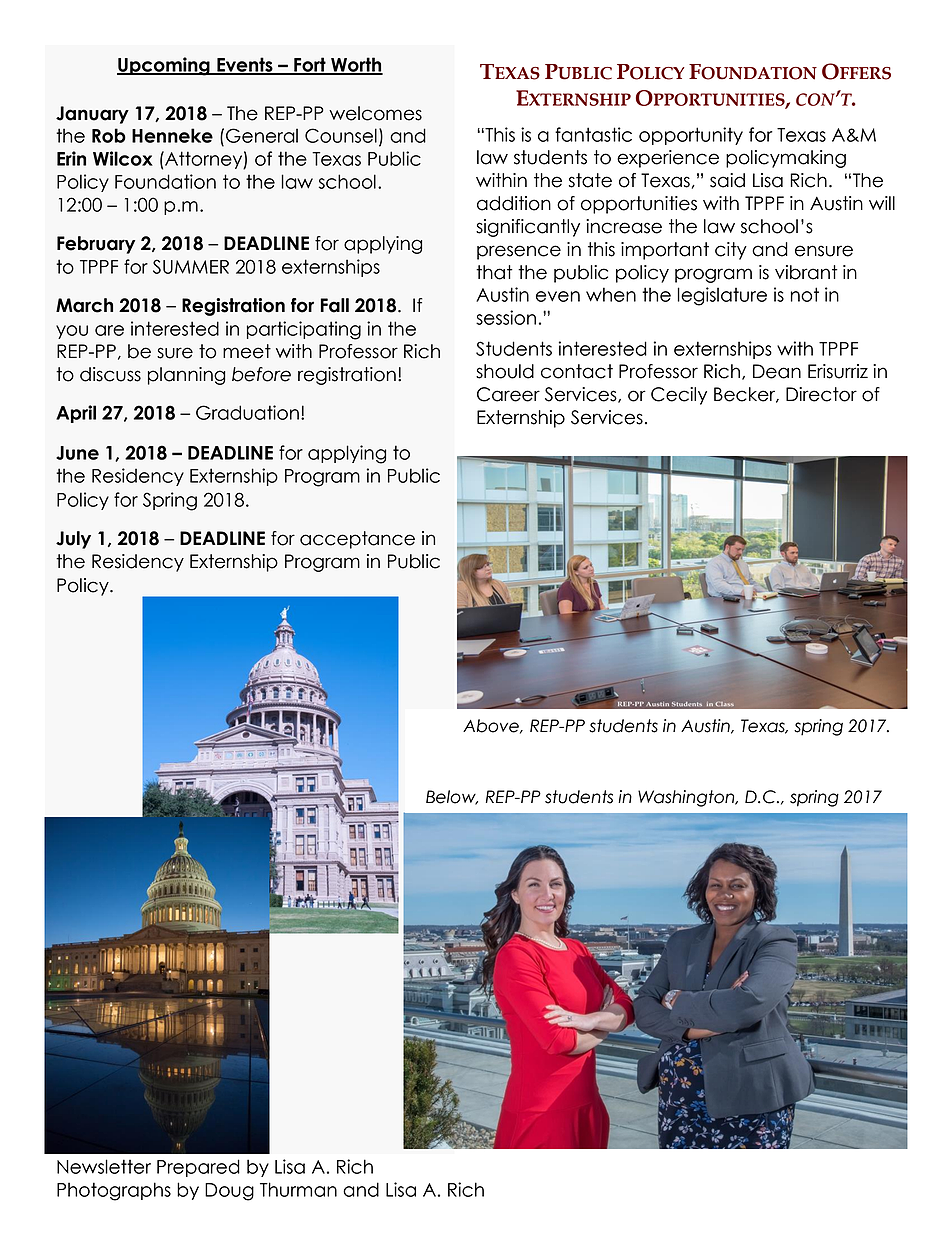  What do you see at coordinates (357, 540) in the screenshot?
I see `acceptance` at bounding box center [357, 540].
